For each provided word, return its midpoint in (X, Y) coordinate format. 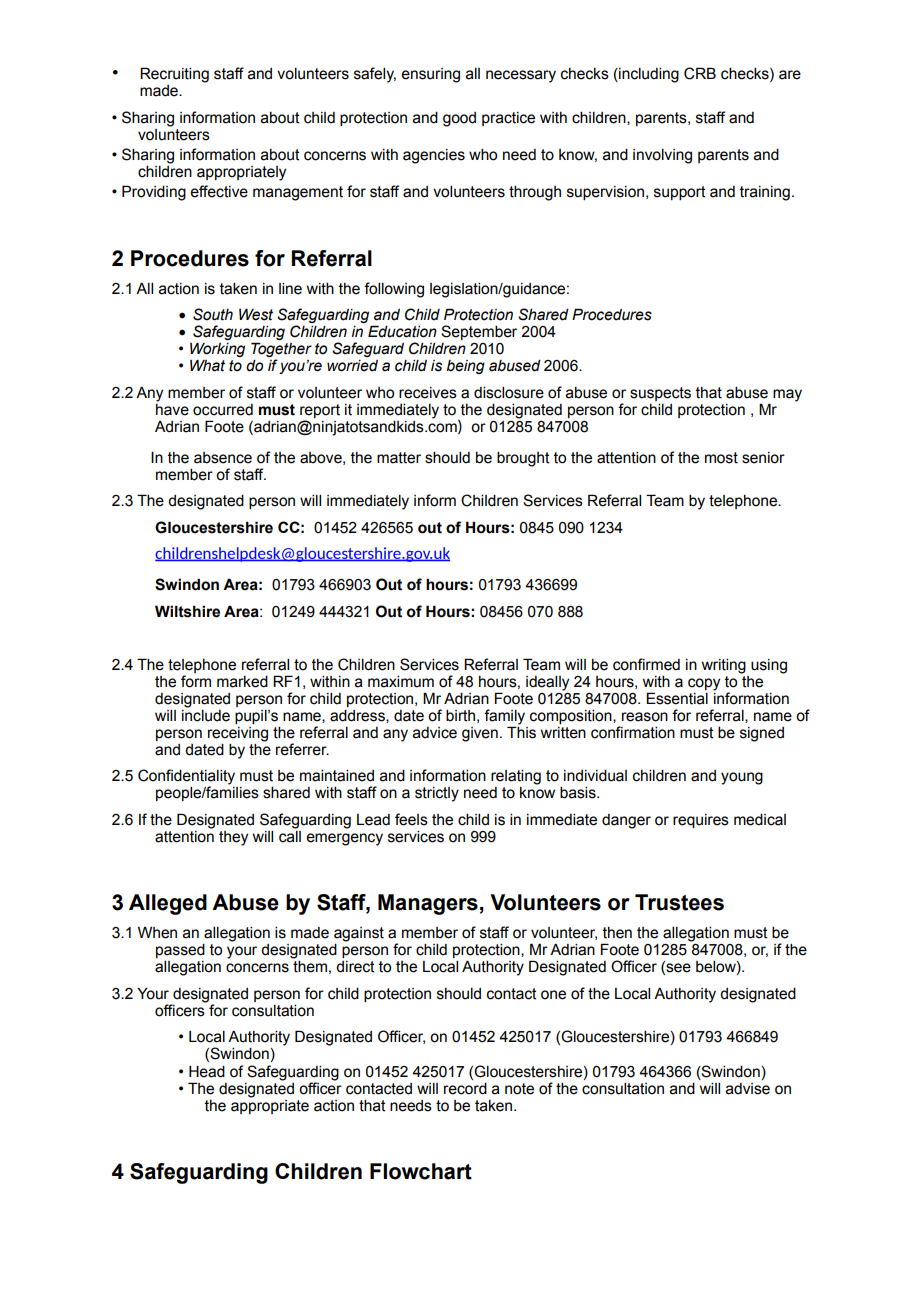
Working (217, 350)
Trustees (679, 902)
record (465, 1089)
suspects (660, 394)
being (466, 367)
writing (724, 666)
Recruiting (174, 75)
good (459, 119)
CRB (700, 73)
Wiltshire (187, 611)
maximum (401, 682)
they (233, 838)
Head (207, 1072)
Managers (428, 904)
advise (748, 1089)
